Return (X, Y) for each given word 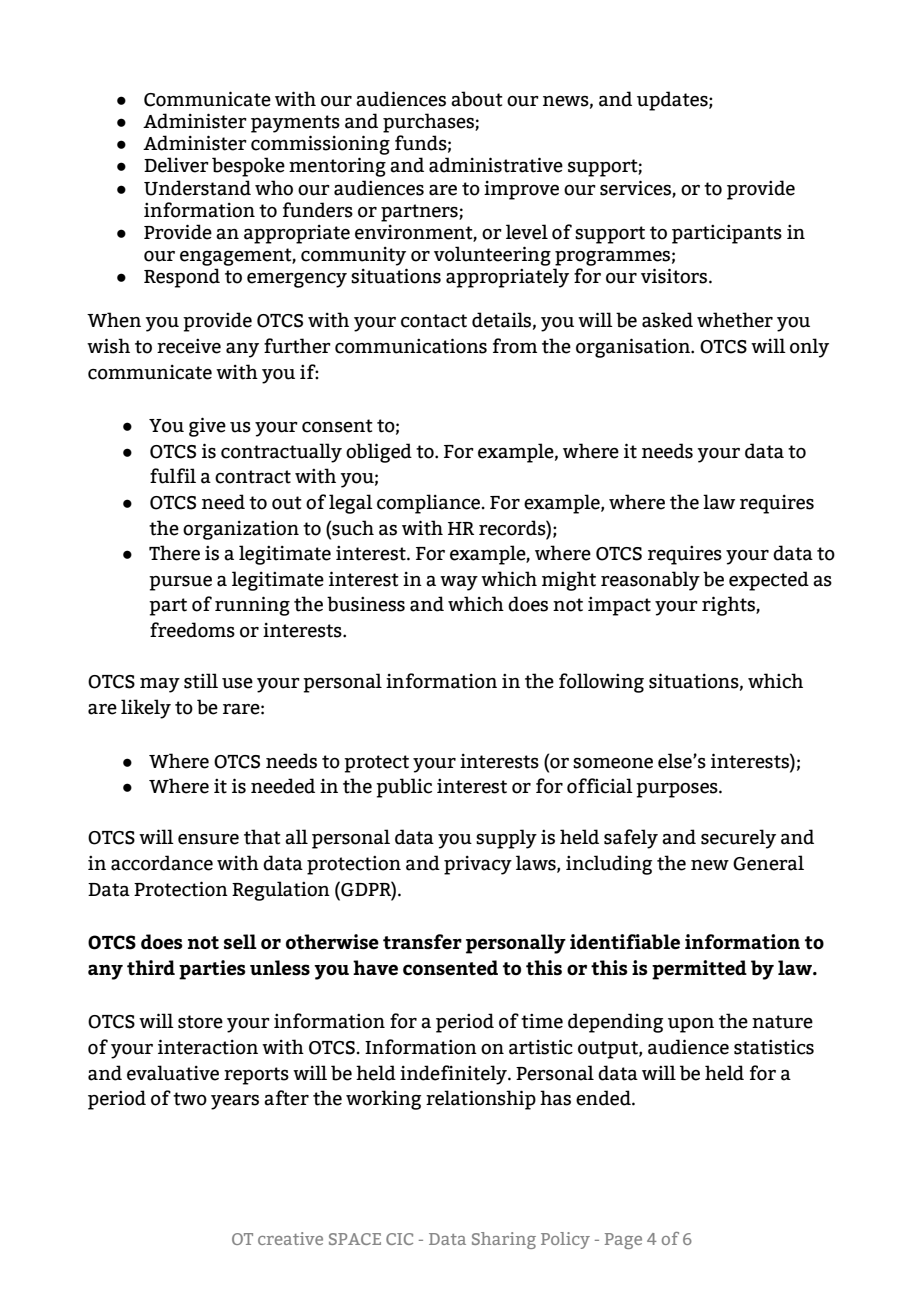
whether (735, 320)
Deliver (176, 165)
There (174, 553)
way (459, 583)
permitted (699, 970)
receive (189, 346)
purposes (678, 790)
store (200, 1022)
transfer (422, 941)
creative (290, 1238)
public (404, 788)
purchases (429, 123)
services (636, 188)
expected (769, 581)
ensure (208, 839)
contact (434, 321)
